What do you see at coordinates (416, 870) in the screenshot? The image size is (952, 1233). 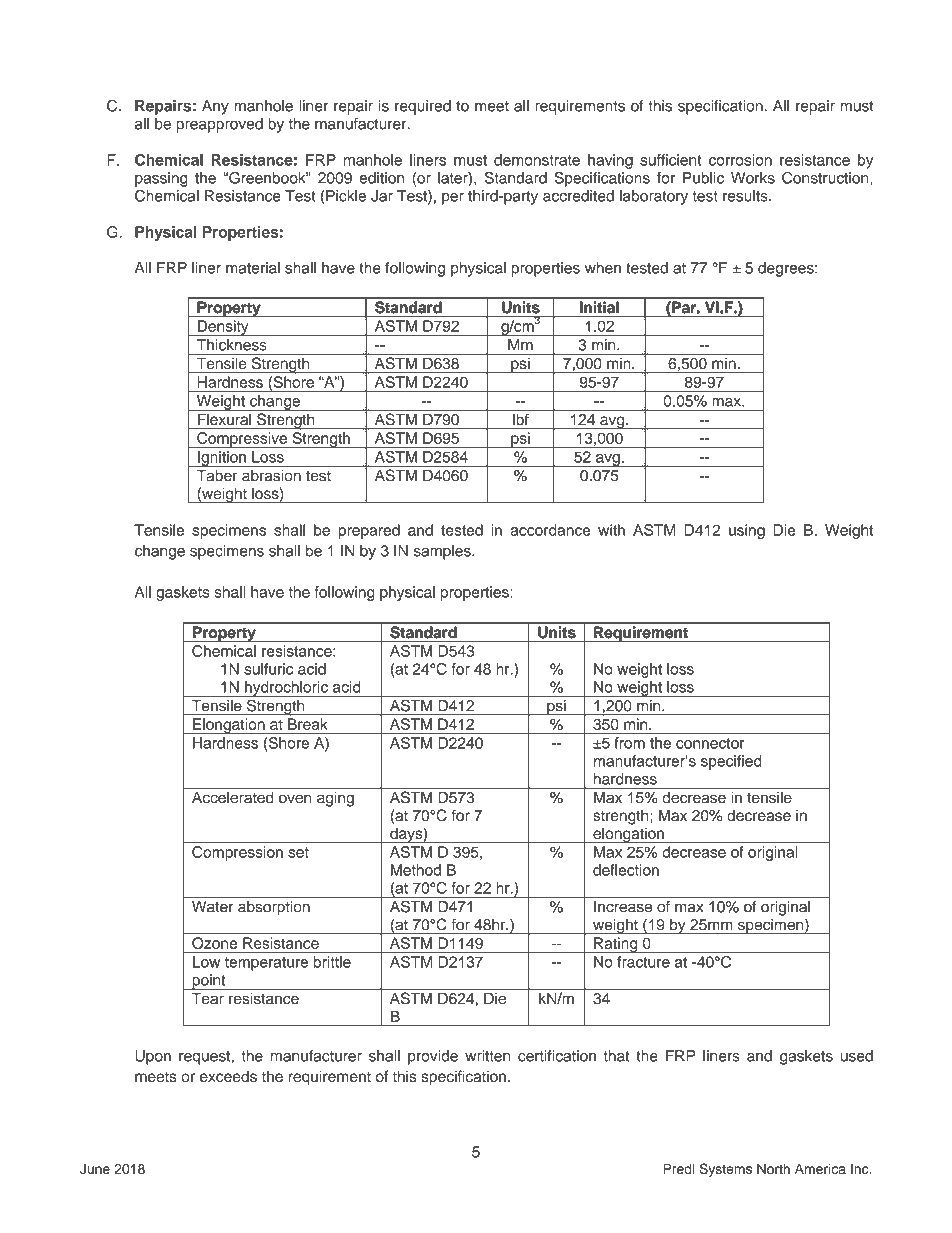 I see `Method` at bounding box center [416, 870].
